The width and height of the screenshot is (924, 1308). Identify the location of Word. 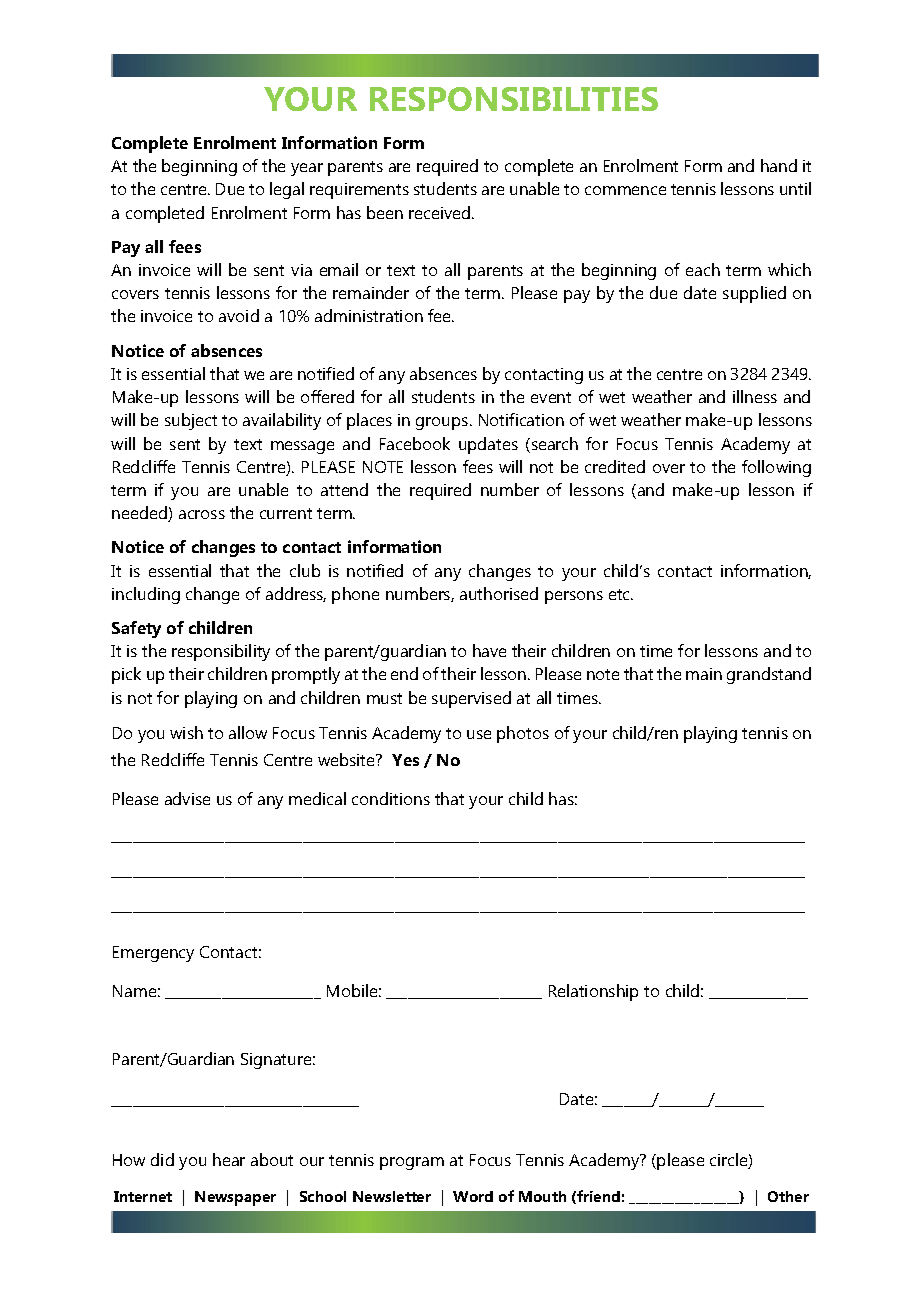
(473, 1196).
